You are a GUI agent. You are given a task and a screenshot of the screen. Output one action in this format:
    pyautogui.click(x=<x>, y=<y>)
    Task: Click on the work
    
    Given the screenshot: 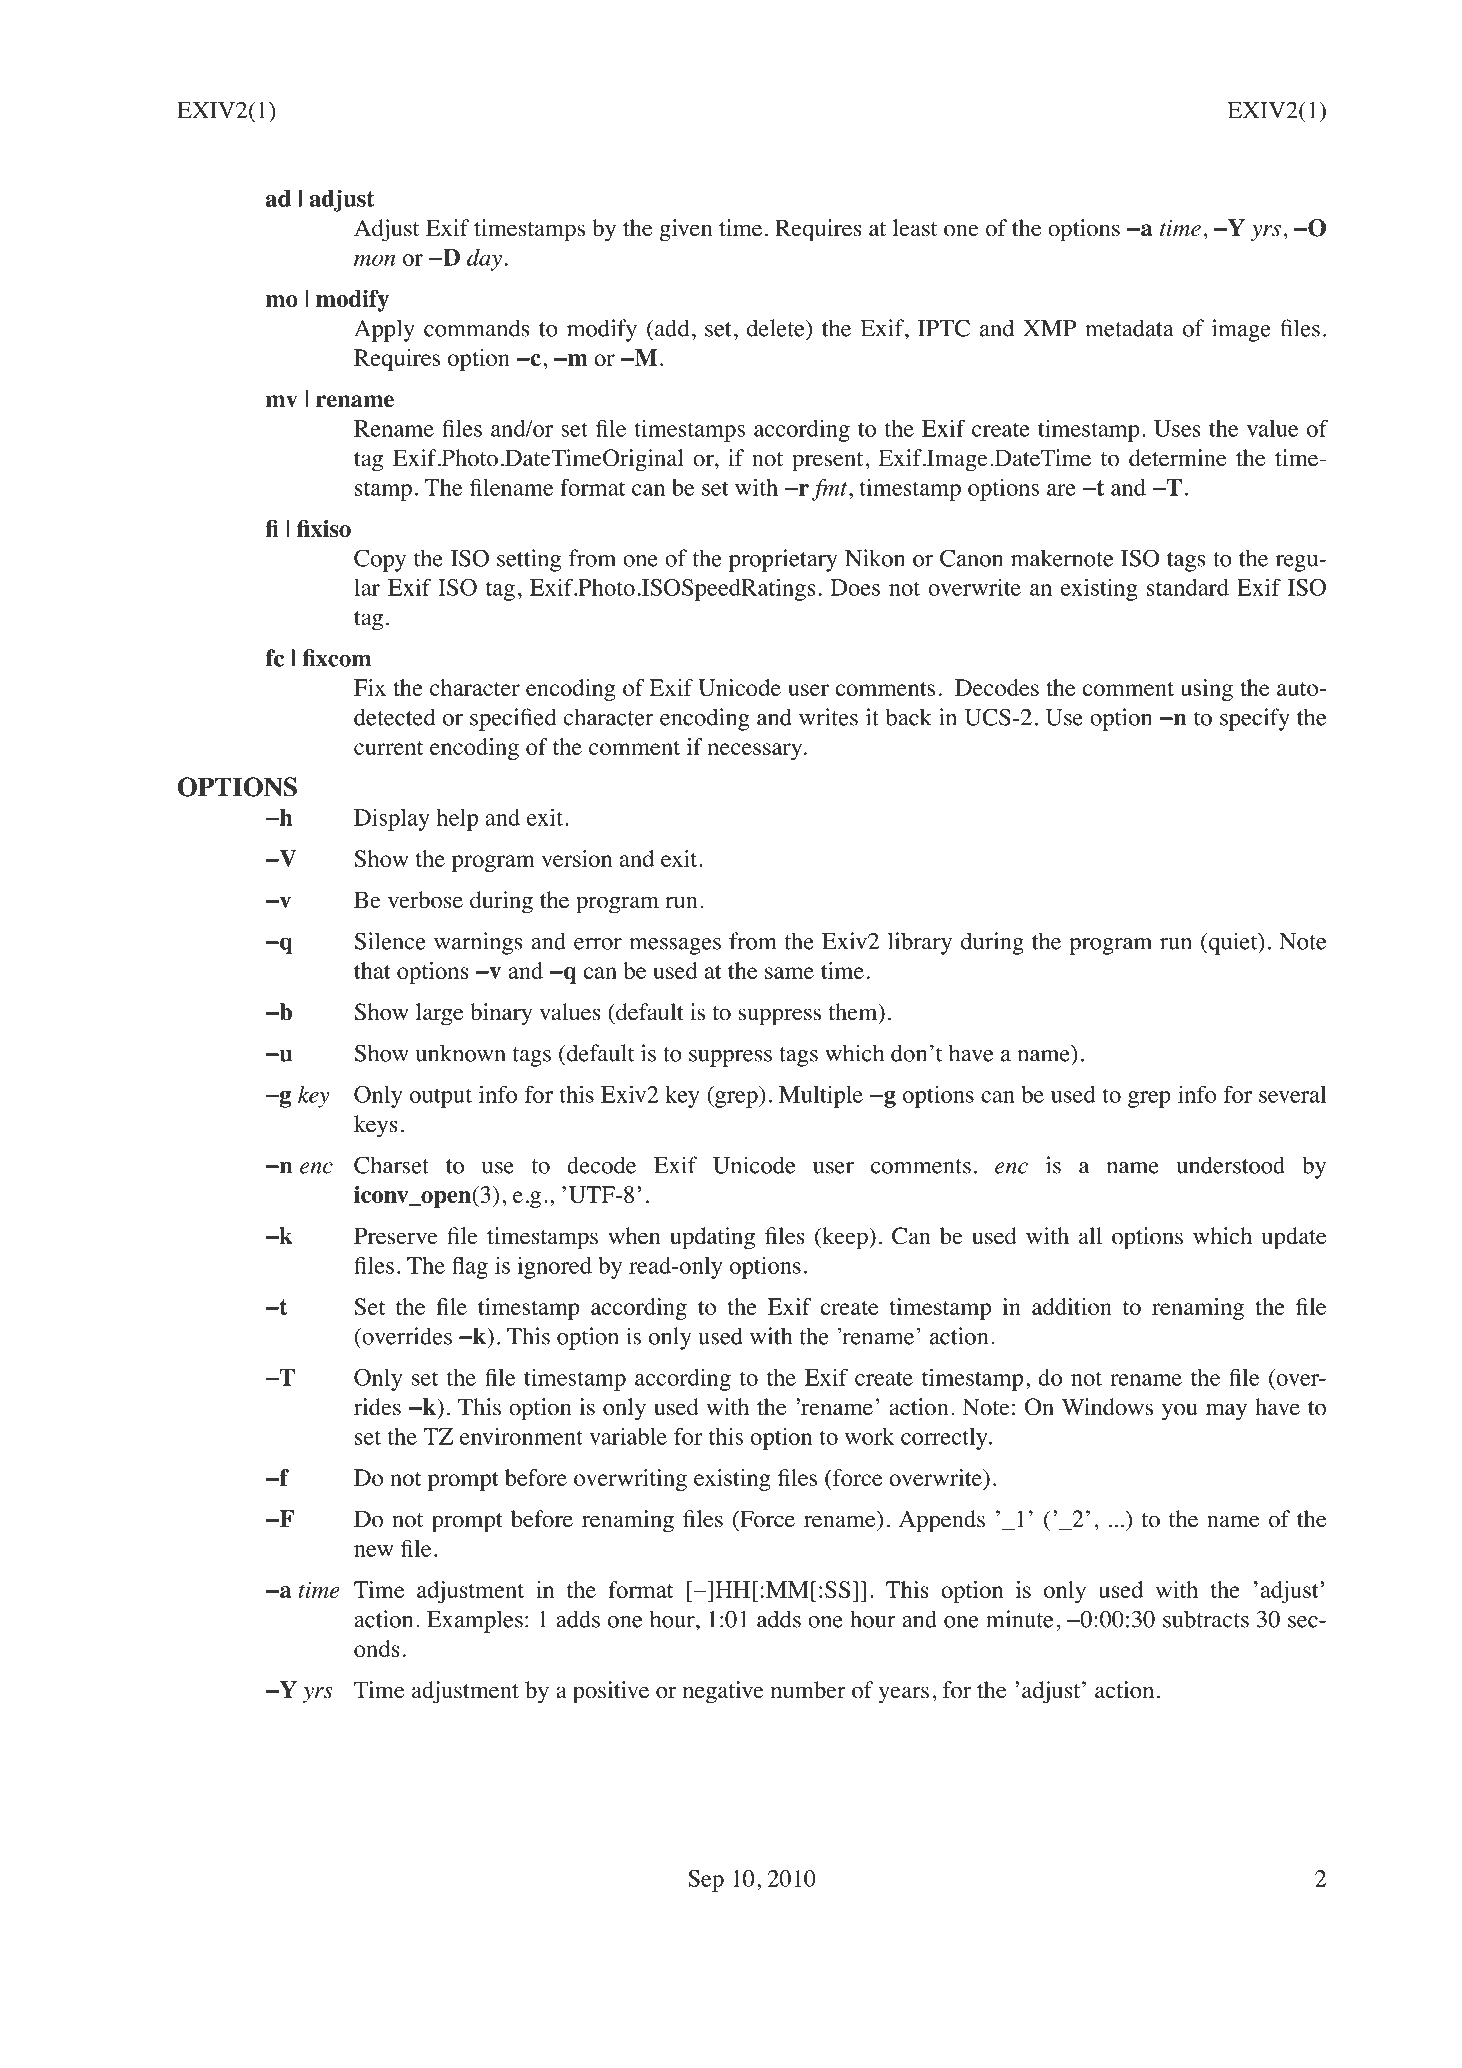 What is the action you would take?
    pyautogui.click(x=870, y=1436)
